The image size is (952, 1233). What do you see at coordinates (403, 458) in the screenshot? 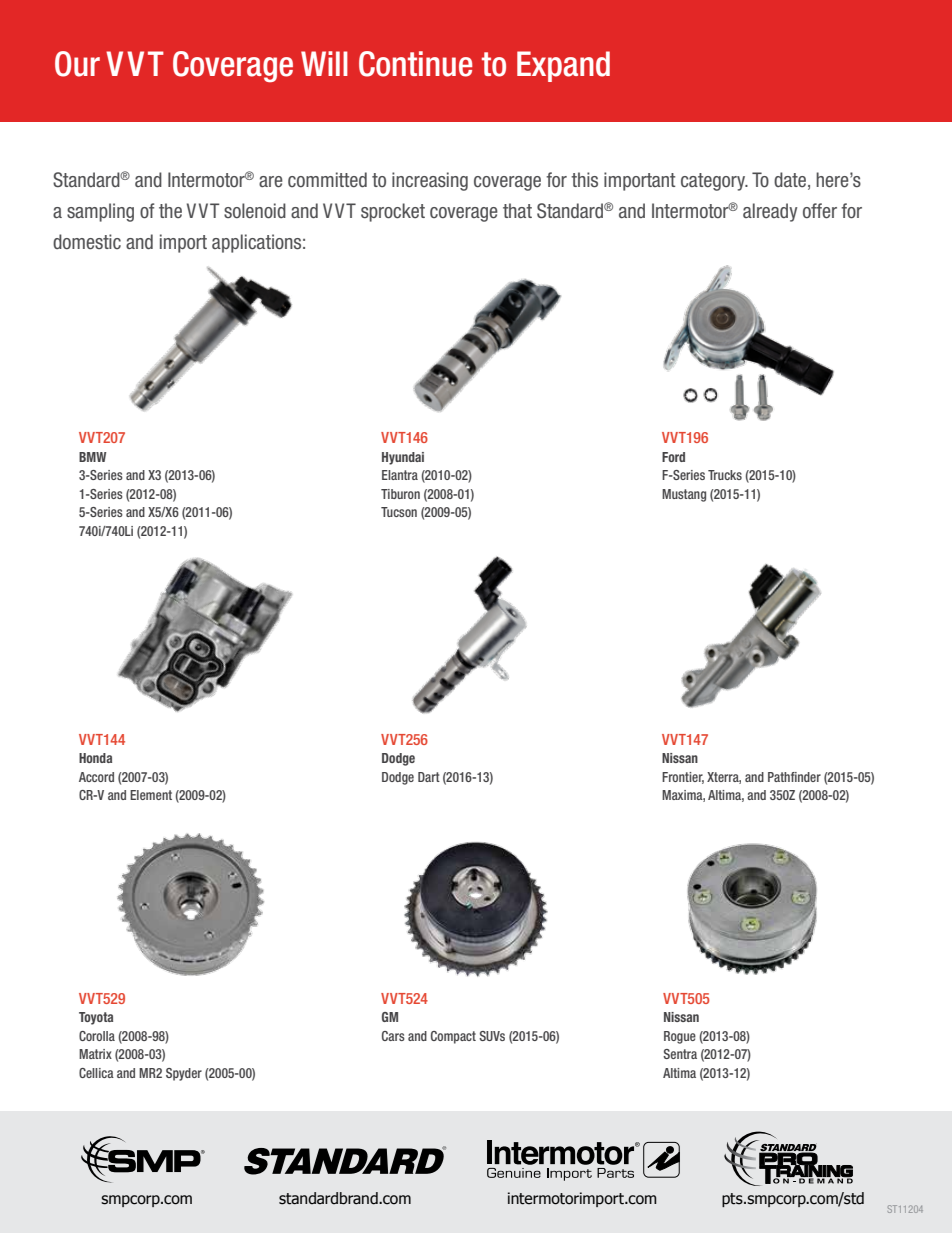
I see `Hyundai` at bounding box center [403, 458].
